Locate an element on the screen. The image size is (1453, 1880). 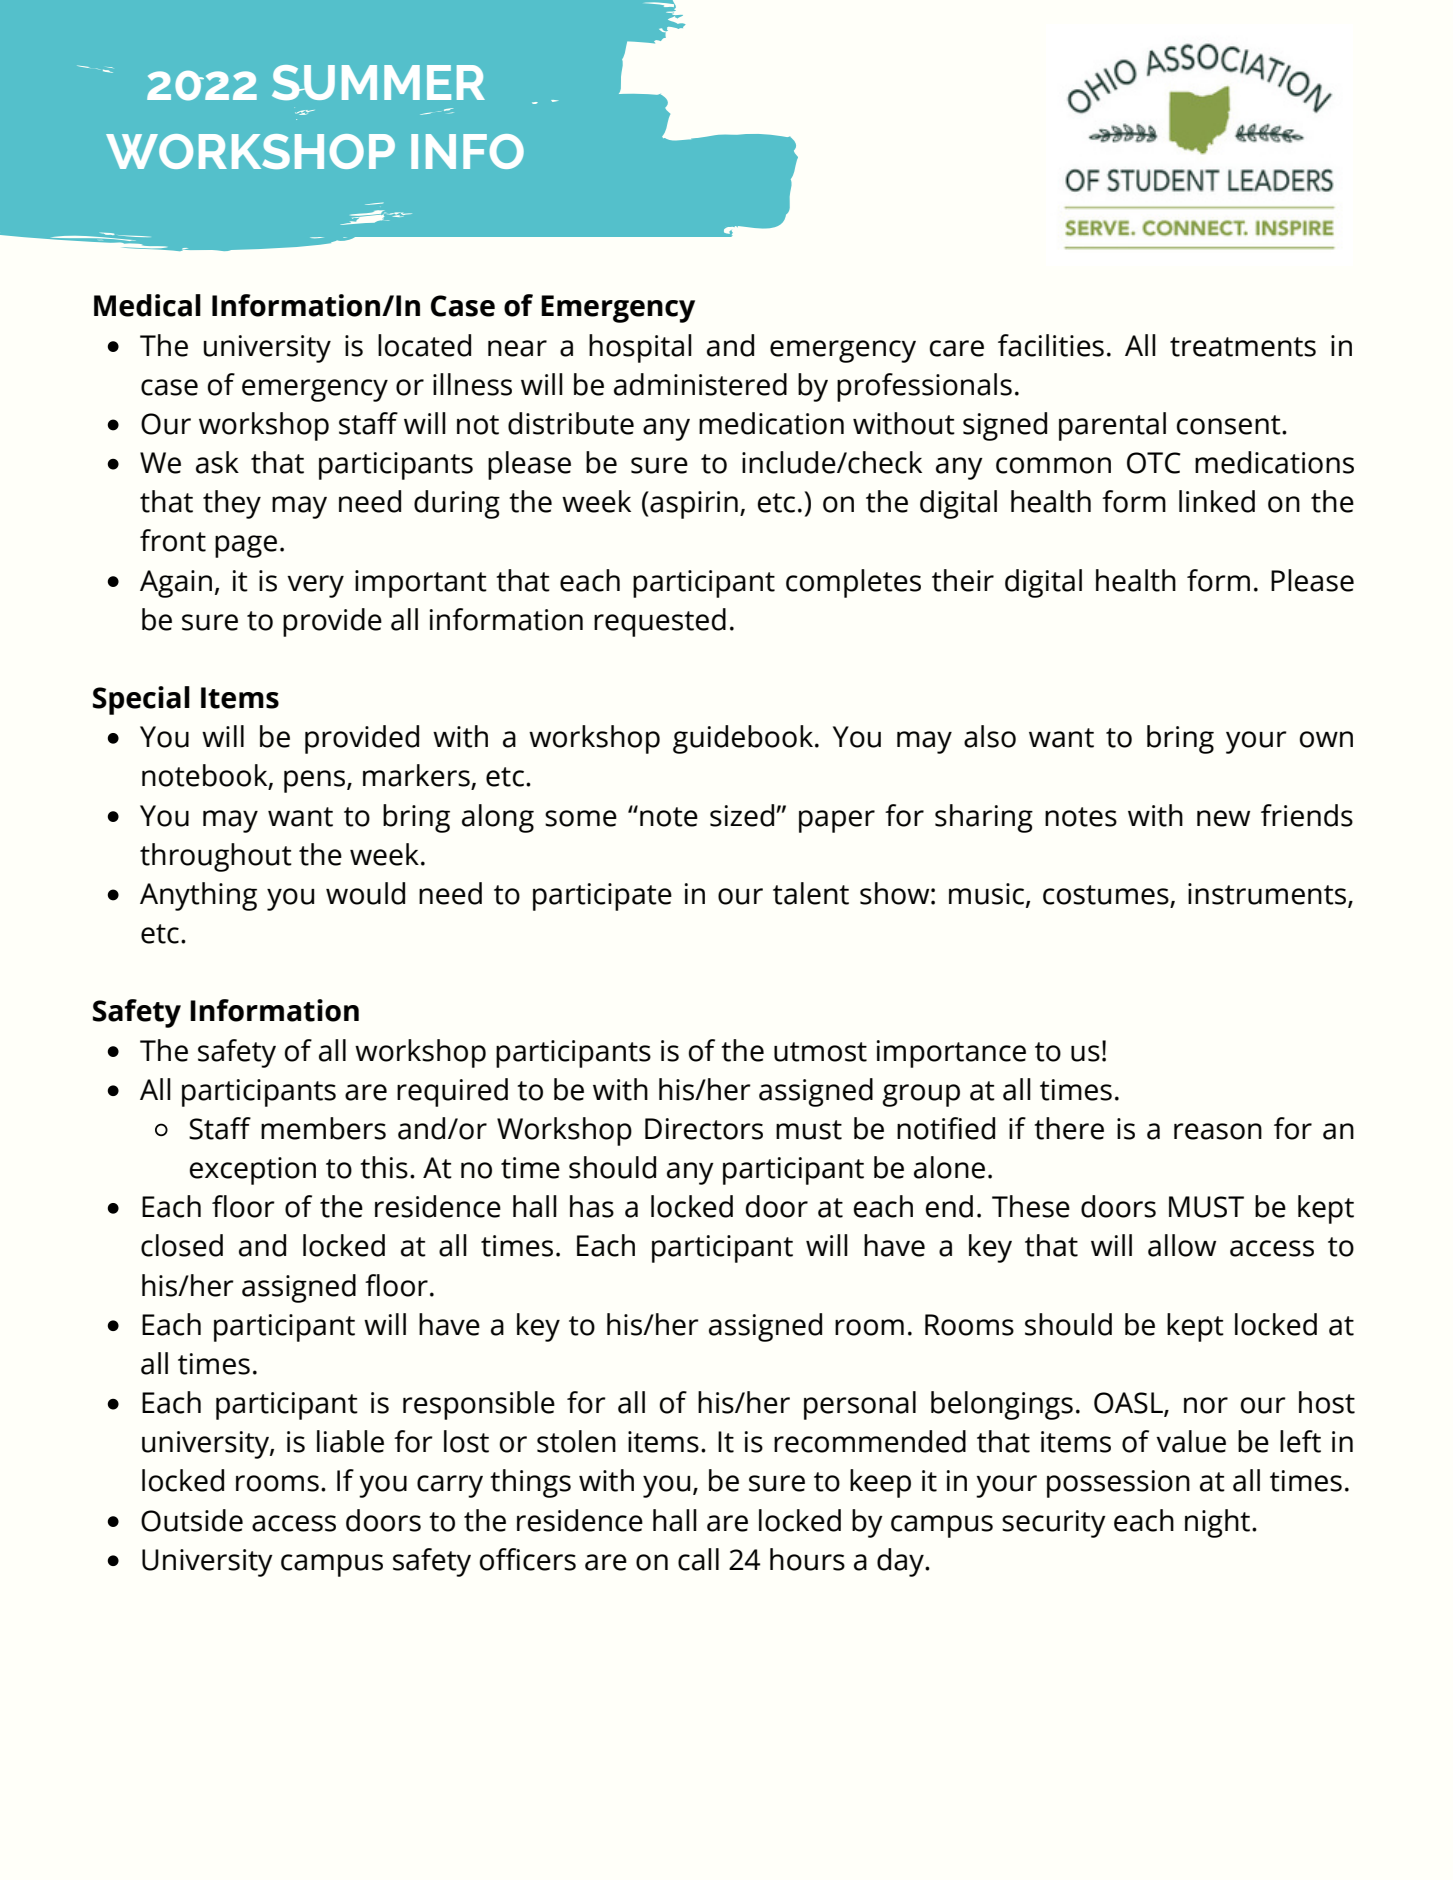
utmost is located at coordinates (820, 1052).
